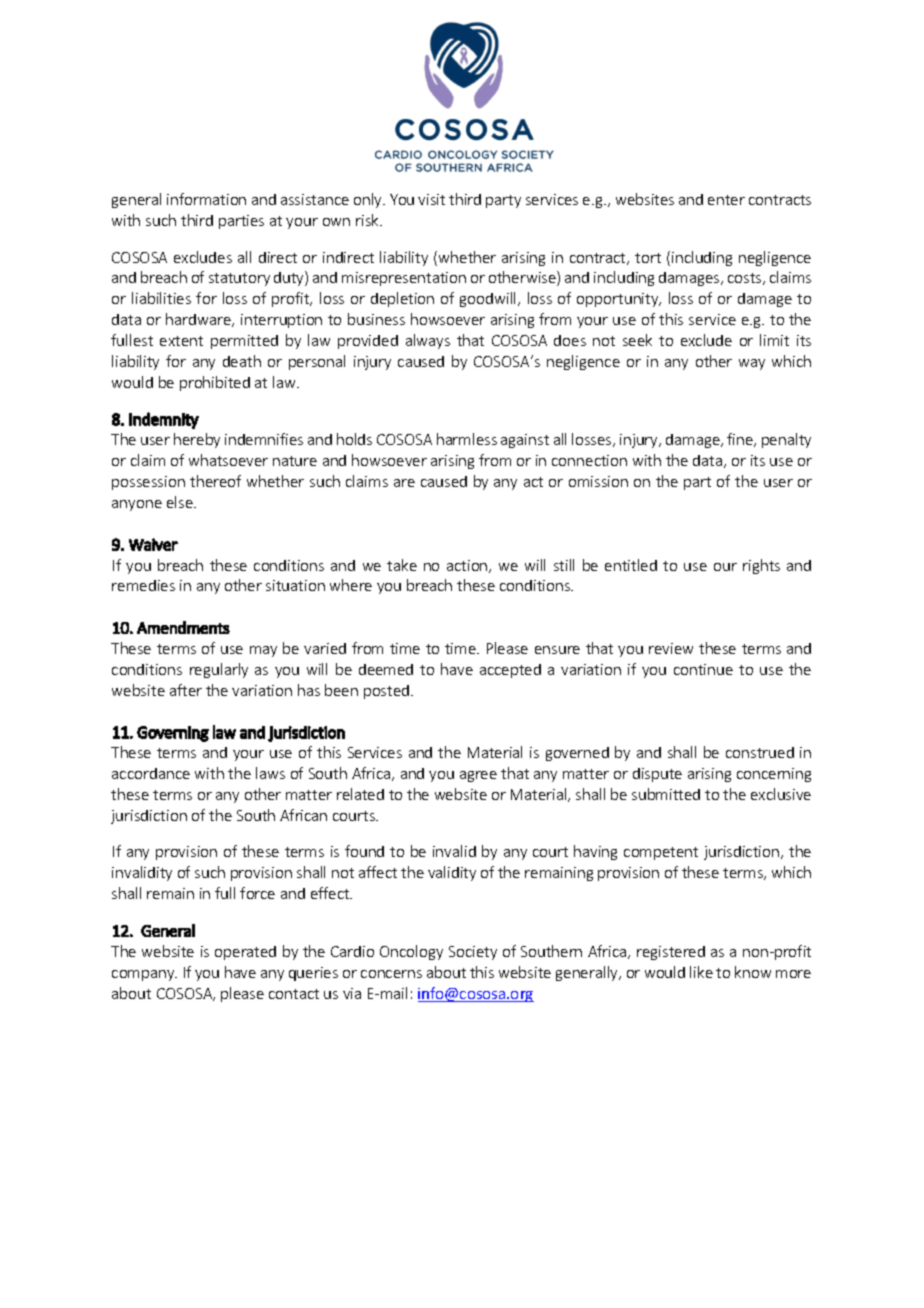  Describe the element at coordinates (245, 953) in the screenshot. I see `operated` at that location.
